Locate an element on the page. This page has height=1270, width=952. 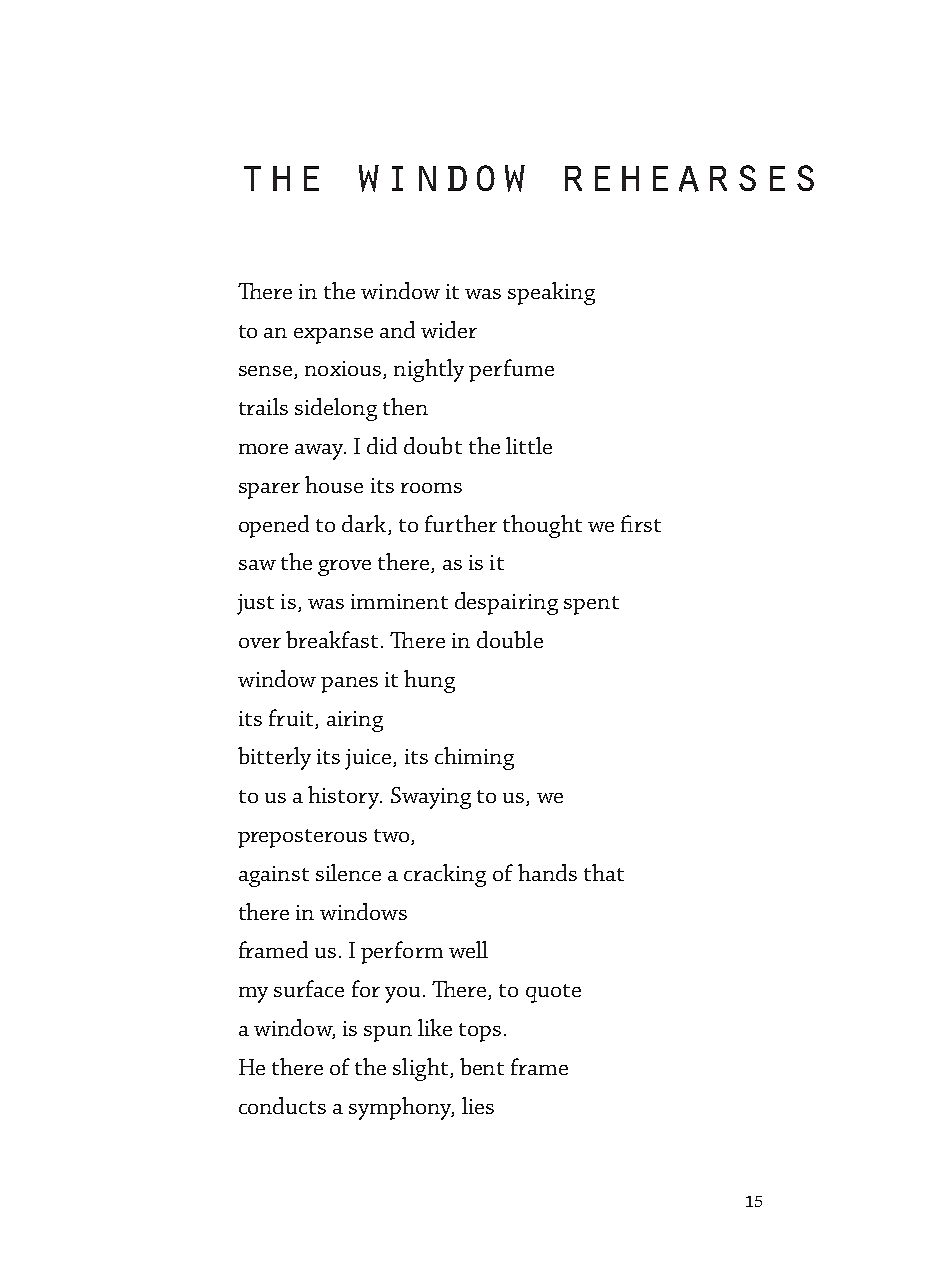
double is located at coordinates (510, 639).
